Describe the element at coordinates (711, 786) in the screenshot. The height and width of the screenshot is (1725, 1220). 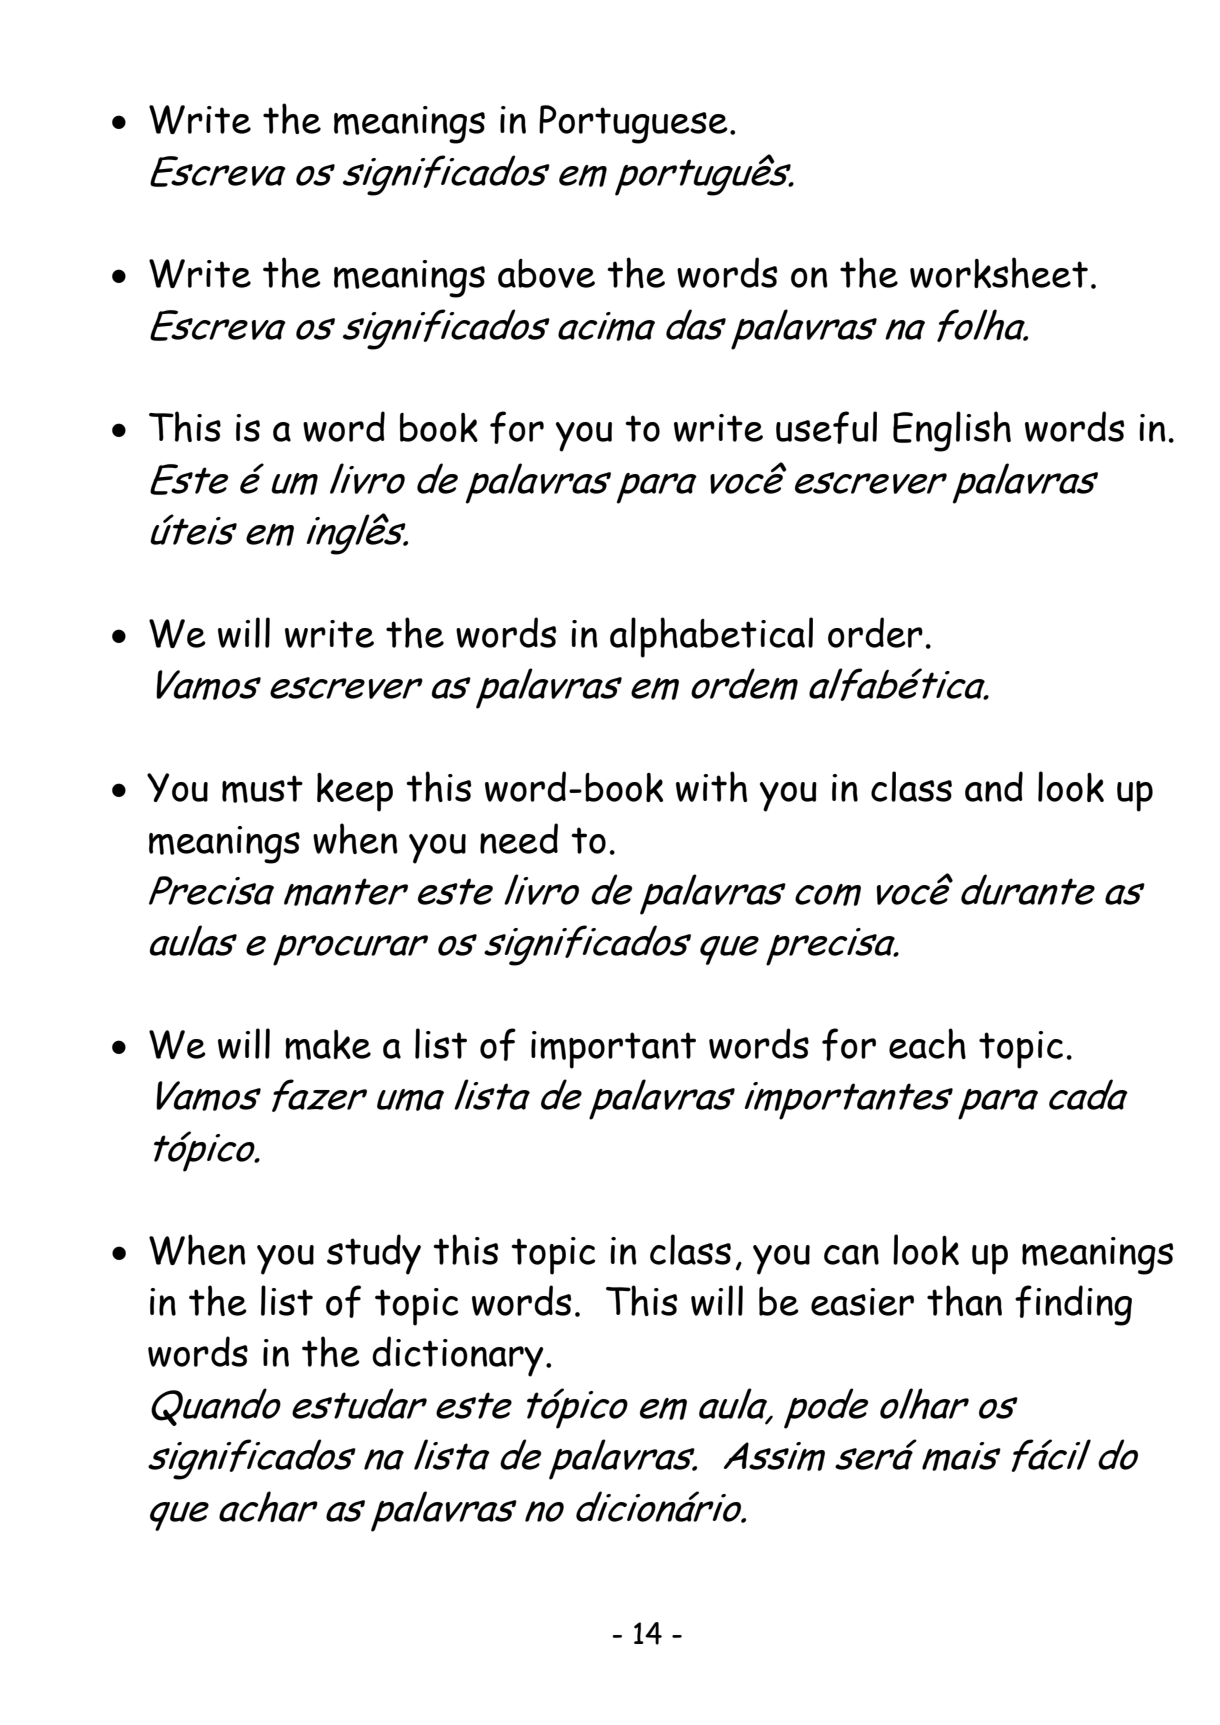
I see `with` at that location.
